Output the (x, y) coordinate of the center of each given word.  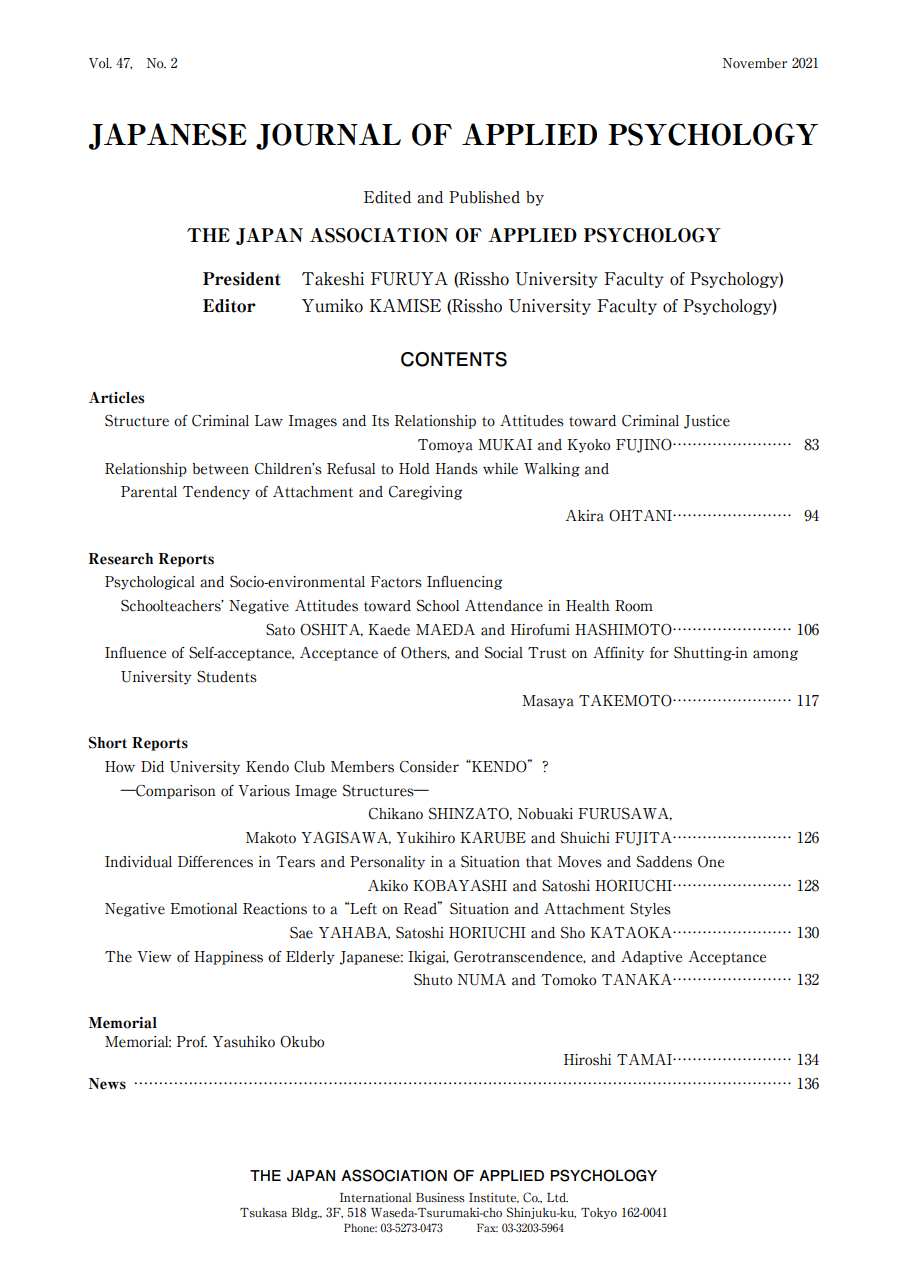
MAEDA (445, 629)
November (755, 63)
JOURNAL (328, 136)
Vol (100, 63)
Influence (135, 653)
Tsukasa (263, 1213)
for (659, 653)
